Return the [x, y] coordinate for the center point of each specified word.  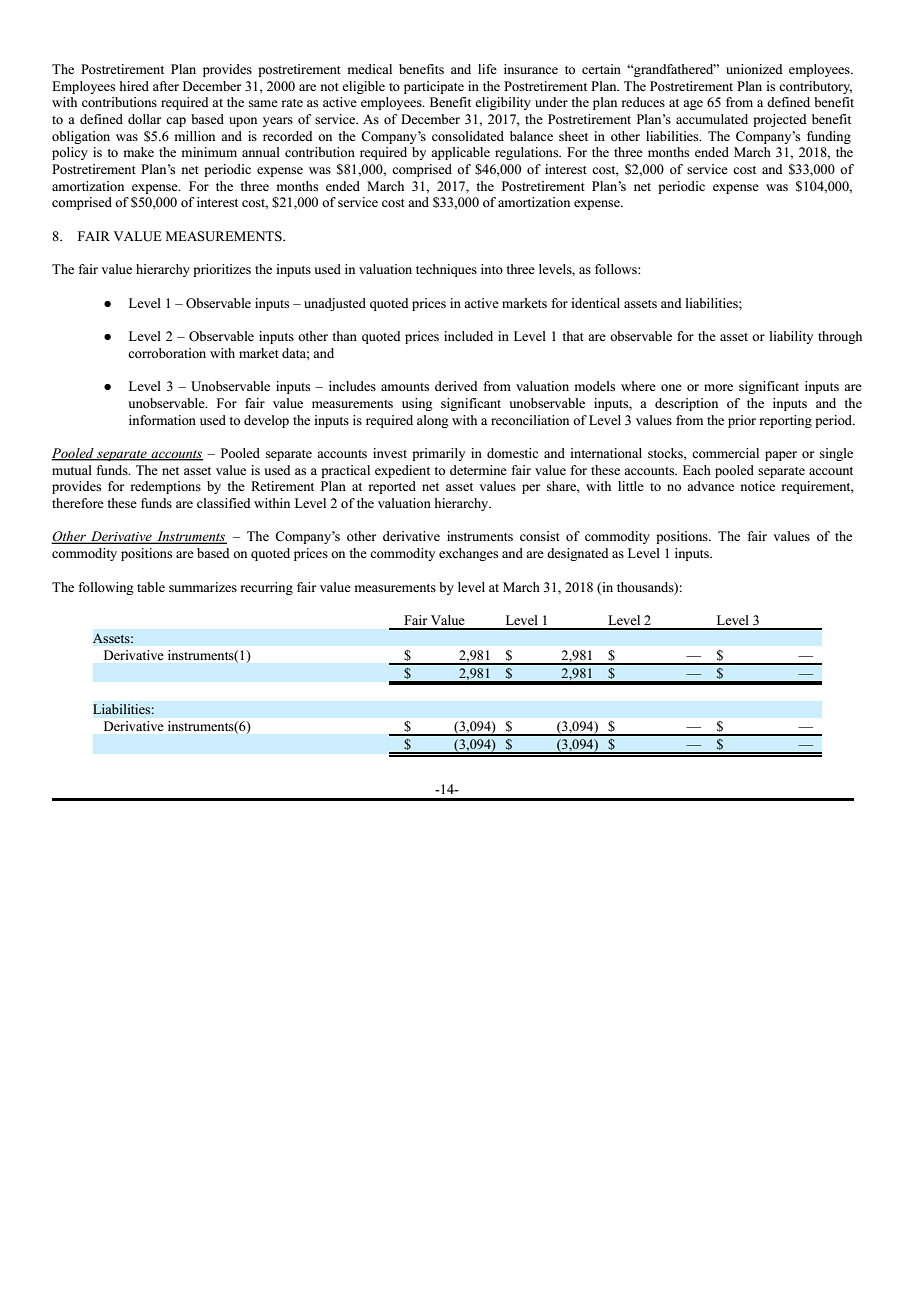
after [166, 86]
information [162, 420]
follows [617, 269]
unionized [754, 69]
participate [434, 87]
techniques [446, 270]
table [151, 587]
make [138, 152]
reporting [785, 421]
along [433, 421]
